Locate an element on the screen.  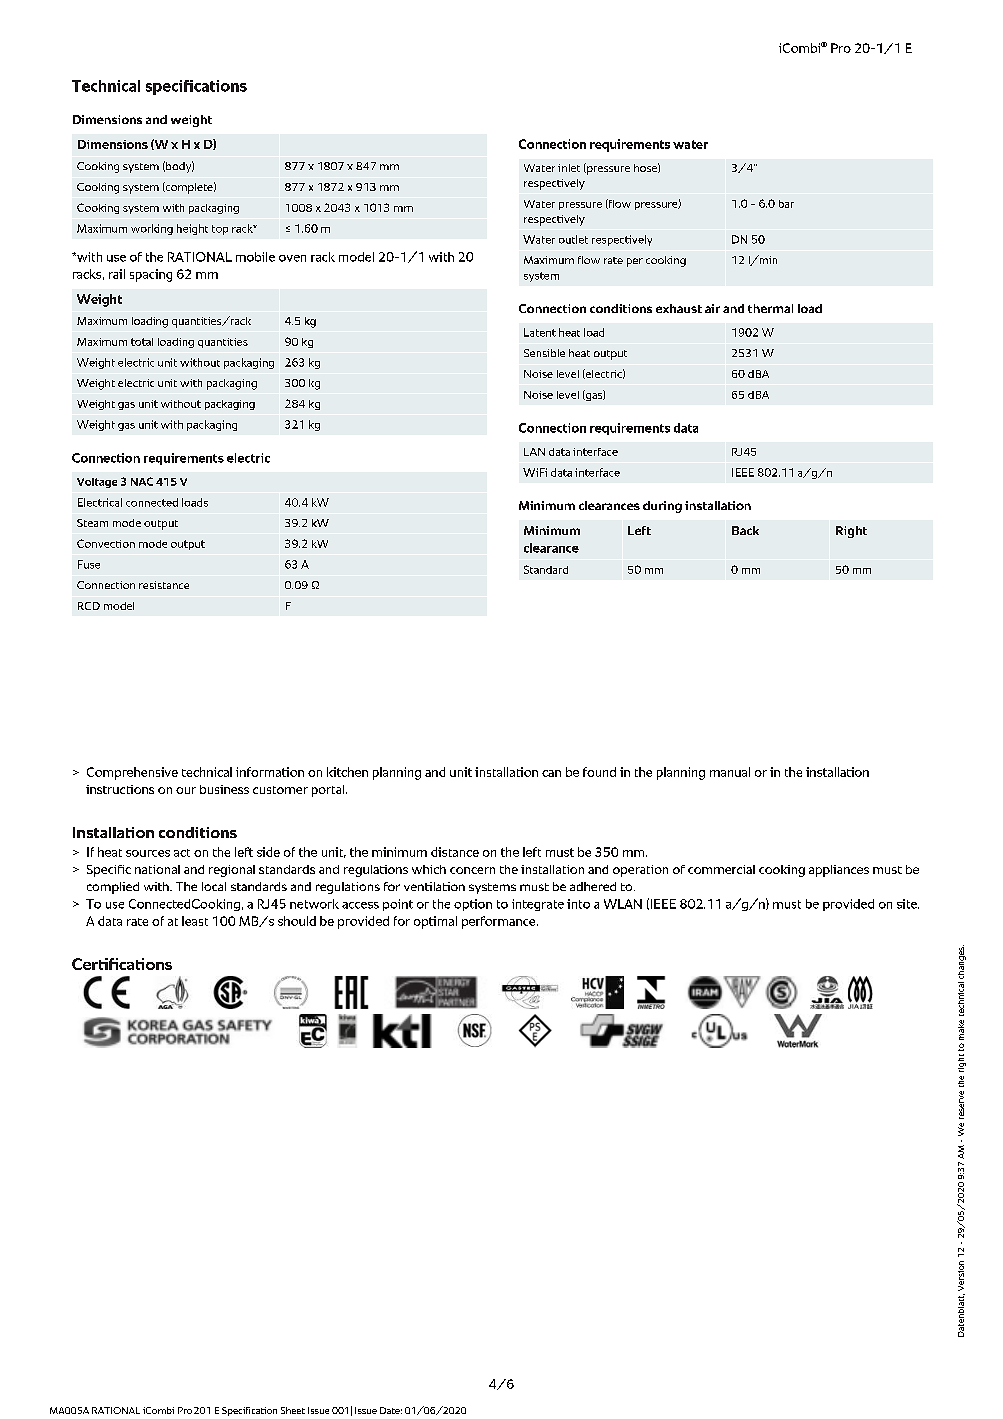
performance is located at coordinates (500, 922).
